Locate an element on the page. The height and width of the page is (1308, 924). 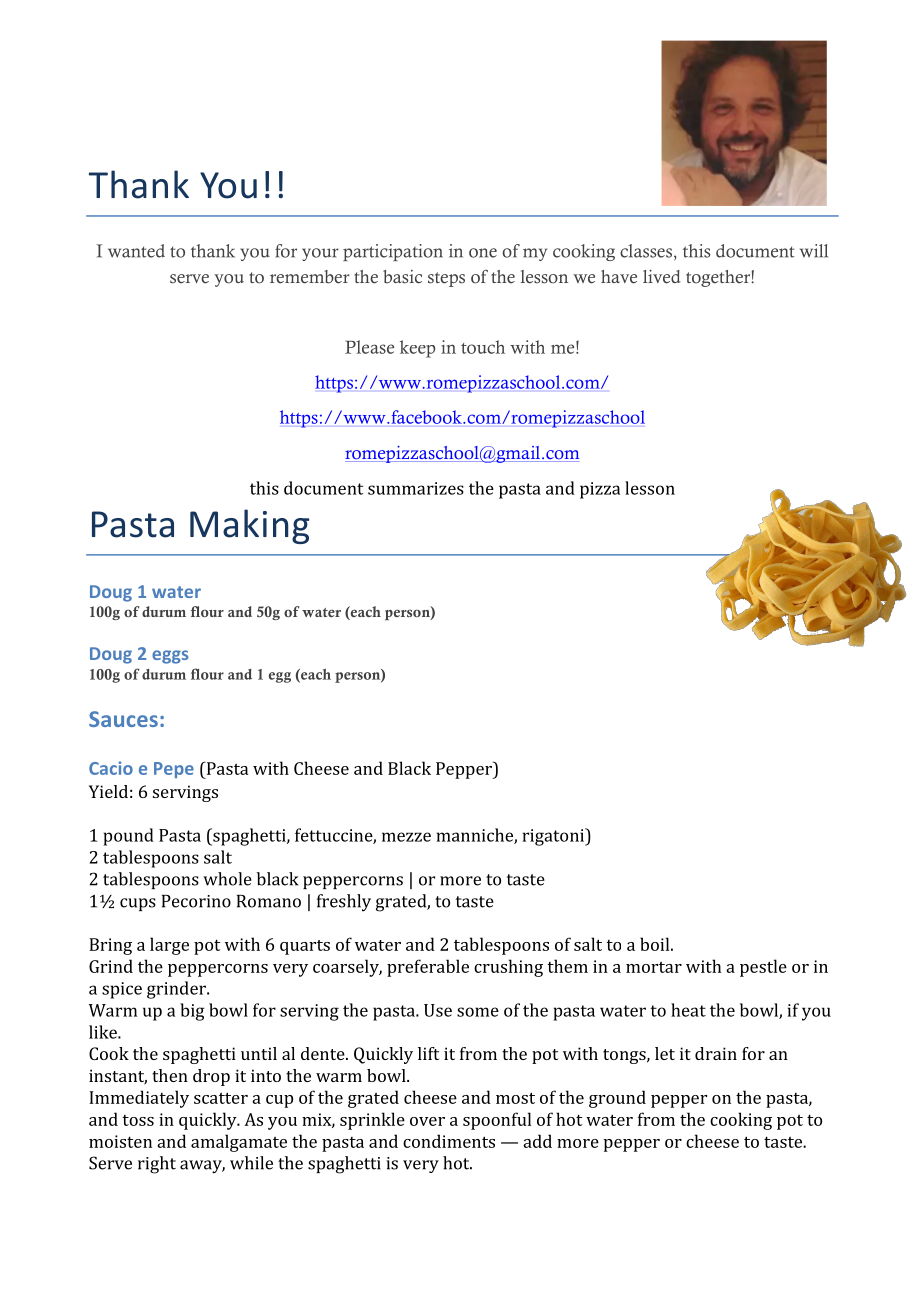
Making is located at coordinates (250, 526).
